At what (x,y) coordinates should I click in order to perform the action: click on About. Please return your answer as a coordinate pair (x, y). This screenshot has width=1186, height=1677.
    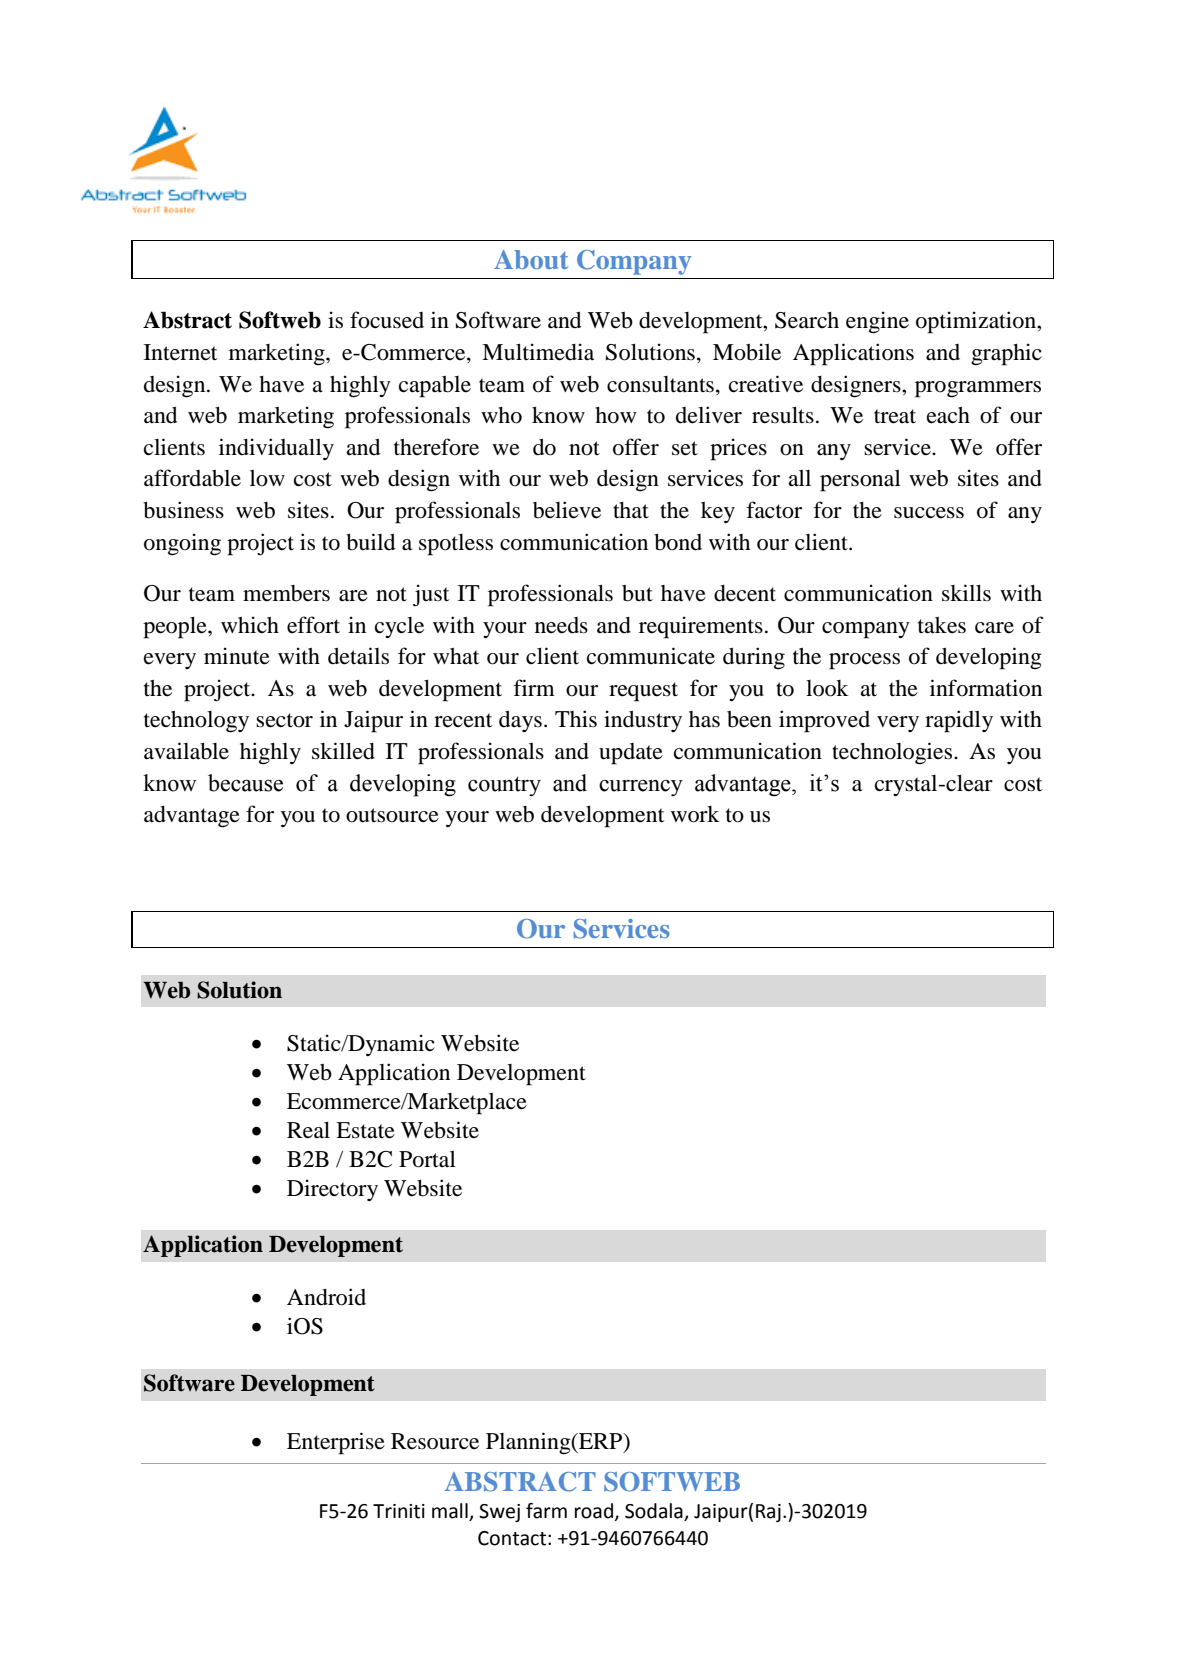
    Looking at the image, I should click on (531, 259).
